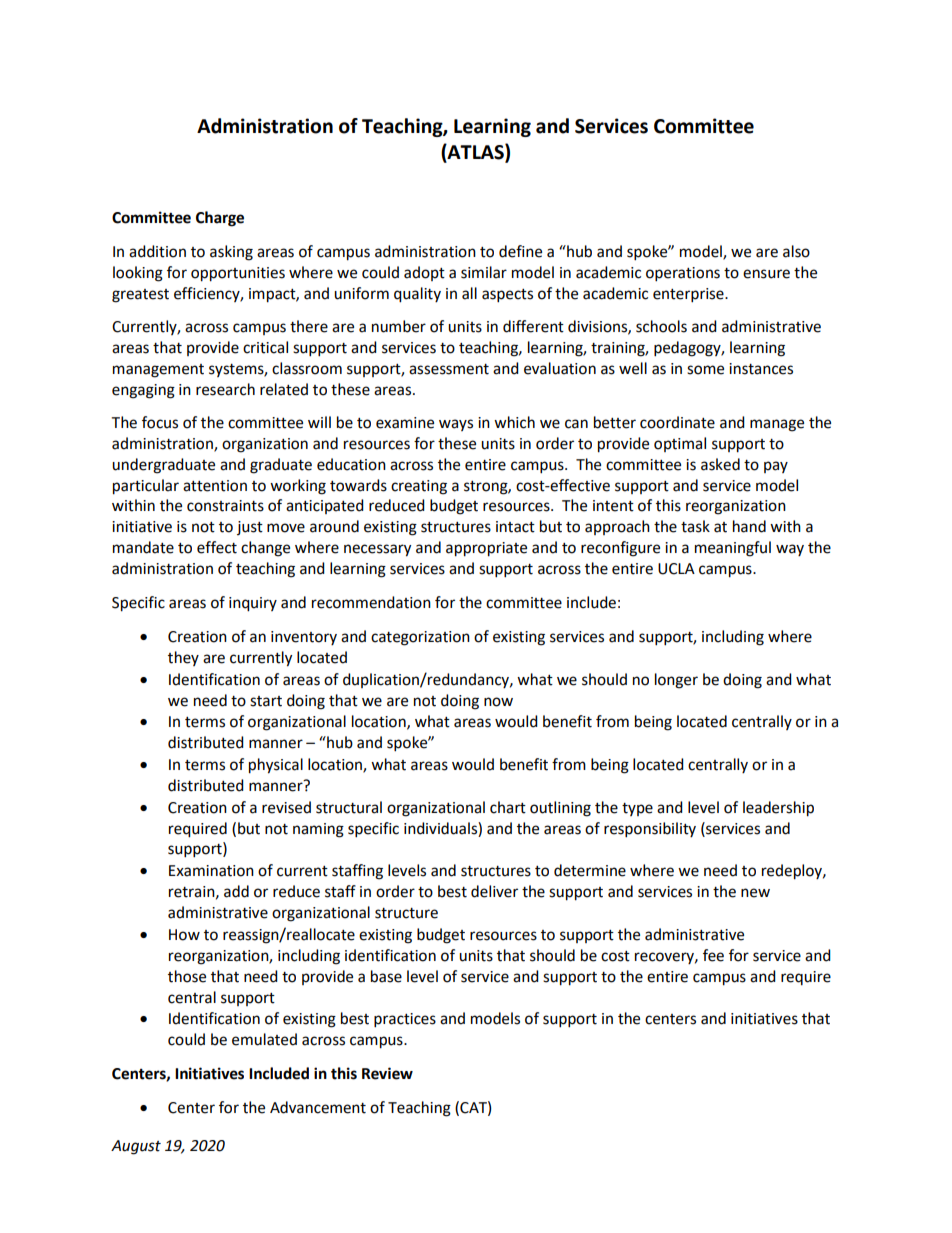 The height and width of the page is (1233, 952). What do you see at coordinates (494, 891) in the page?
I see `deliver` at bounding box center [494, 891].
